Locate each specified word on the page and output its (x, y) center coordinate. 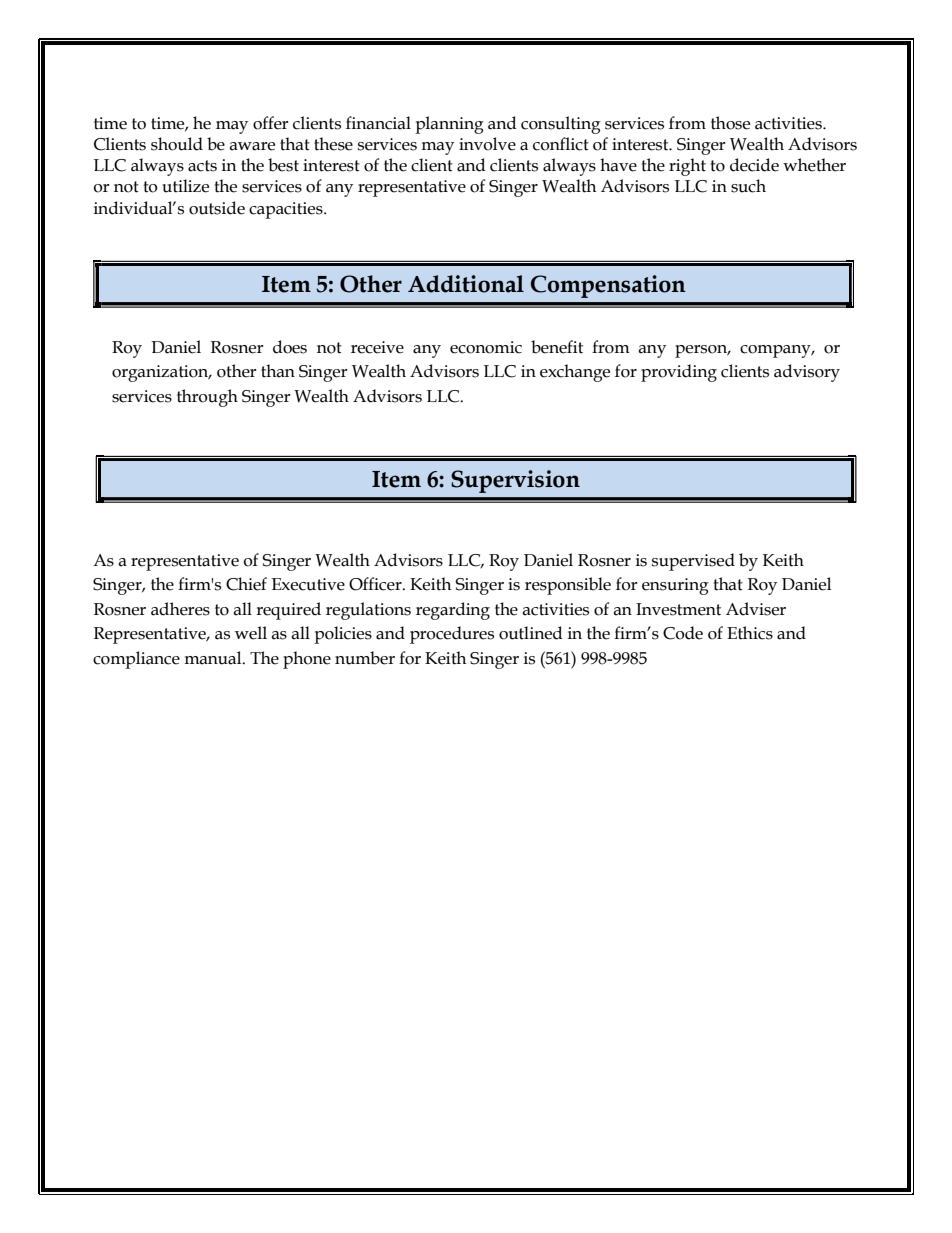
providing (679, 373)
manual (214, 658)
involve (487, 144)
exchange (575, 373)
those (730, 123)
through (207, 398)
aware (252, 146)
